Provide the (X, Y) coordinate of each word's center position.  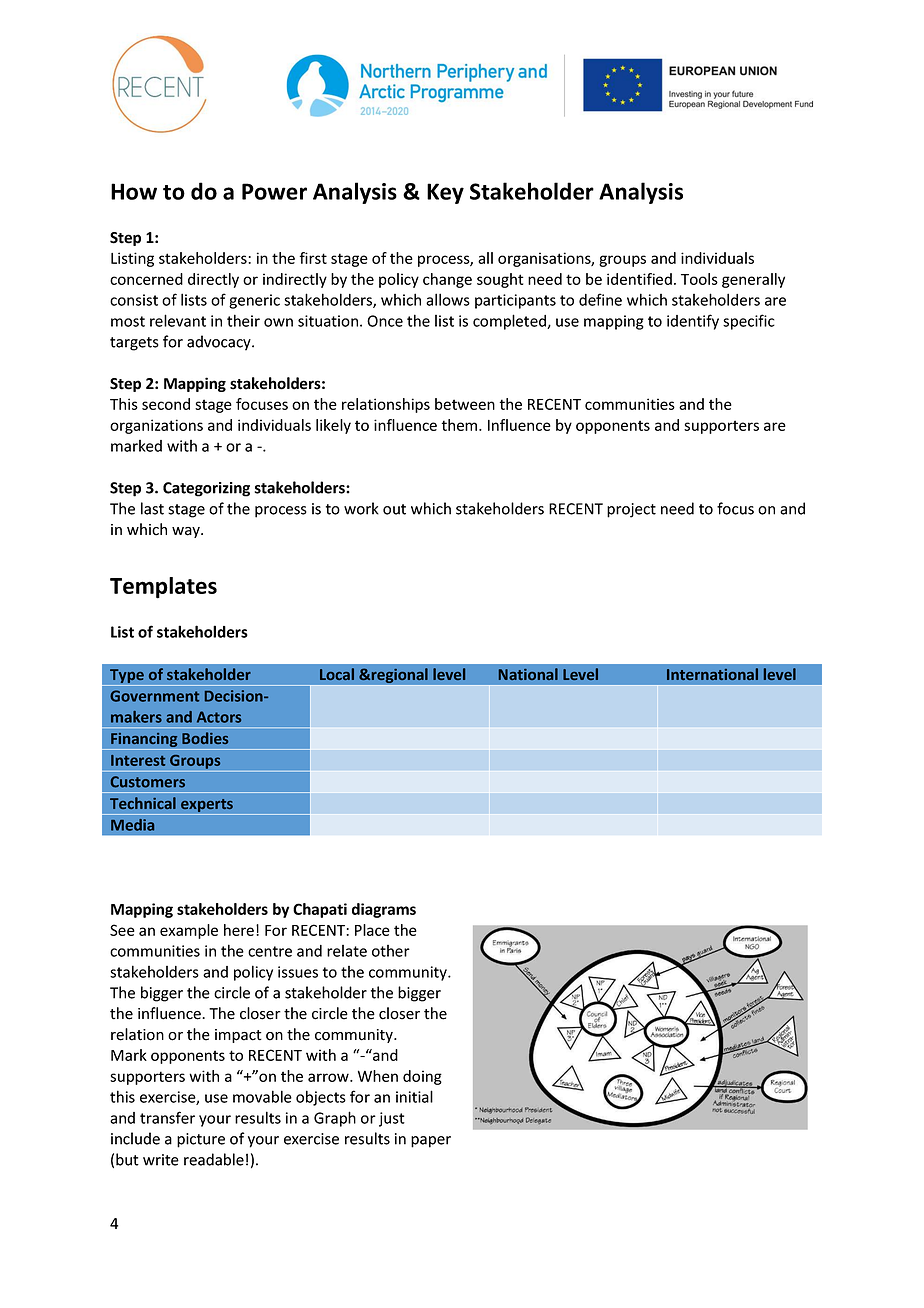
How (134, 191)
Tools (699, 279)
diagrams (384, 910)
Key (445, 193)
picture (201, 1140)
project (631, 510)
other (391, 951)
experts (207, 807)
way (187, 532)
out (394, 509)
